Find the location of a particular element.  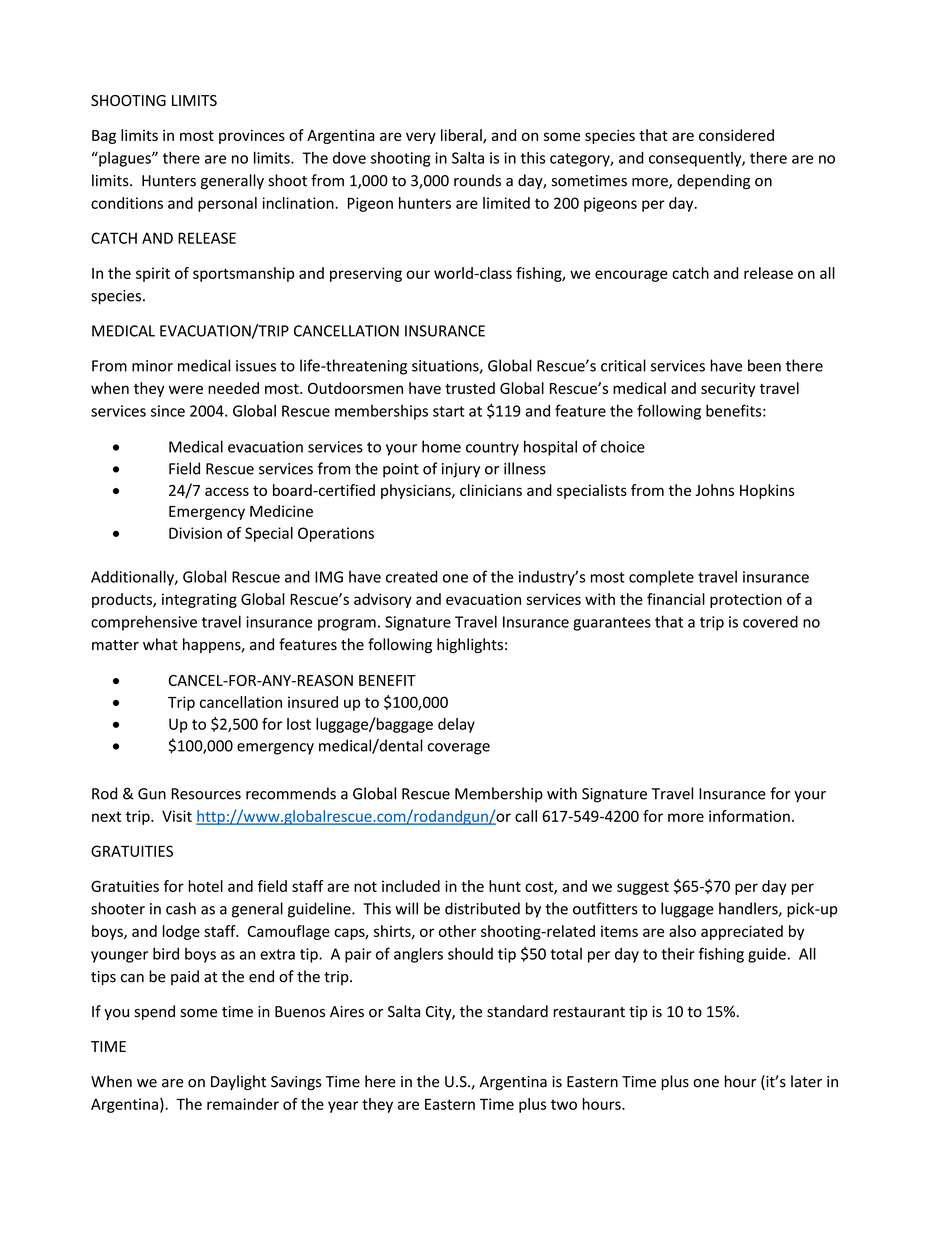

included is located at coordinates (411, 886).
